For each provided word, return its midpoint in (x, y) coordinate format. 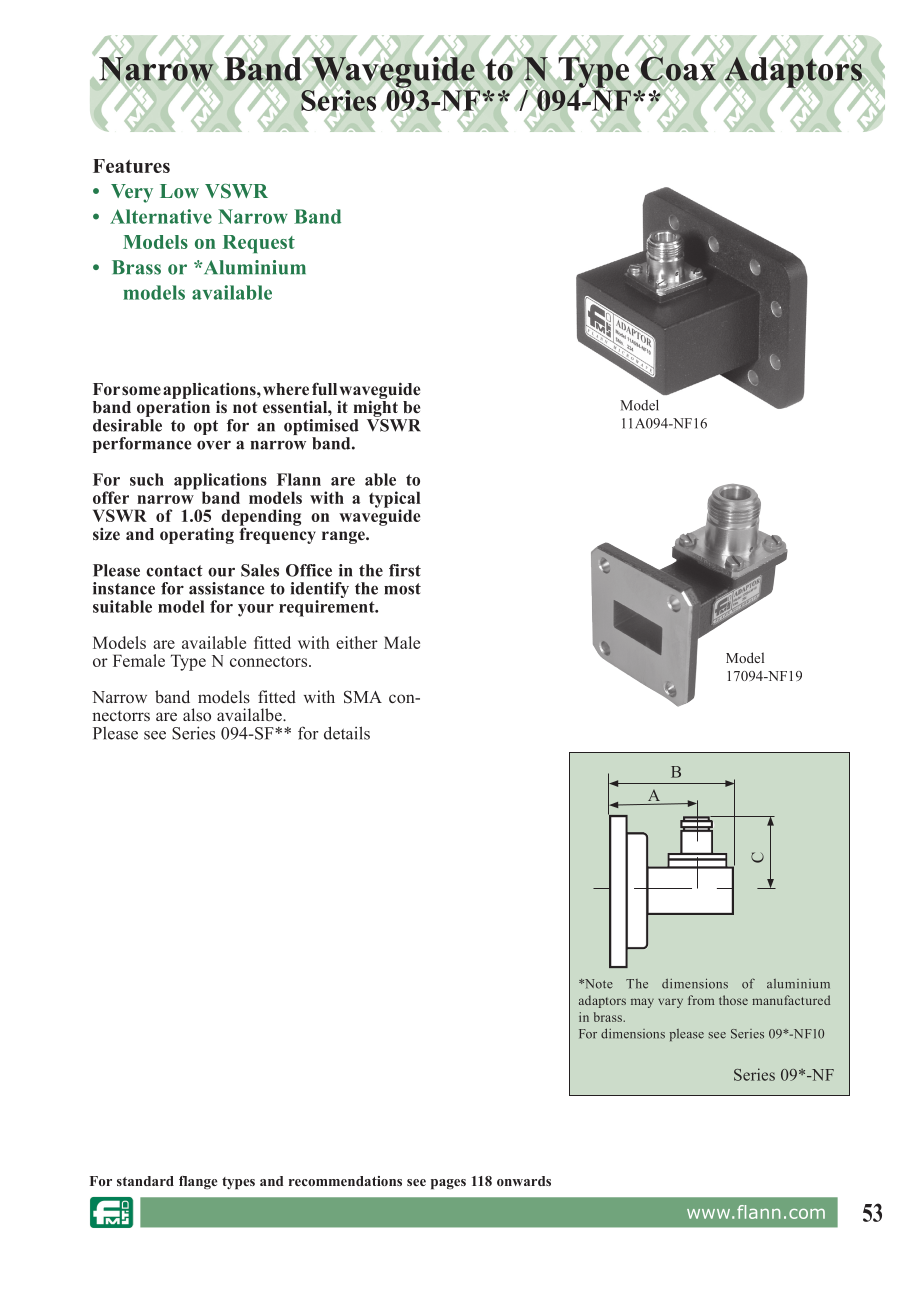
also (197, 714)
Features (131, 166)
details (347, 733)
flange (198, 1183)
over (214, 445)
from (701, 1000)
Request (259, 244)
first (405, 570)
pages (448, 1184)
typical (395, 500)
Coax (678, 69)
